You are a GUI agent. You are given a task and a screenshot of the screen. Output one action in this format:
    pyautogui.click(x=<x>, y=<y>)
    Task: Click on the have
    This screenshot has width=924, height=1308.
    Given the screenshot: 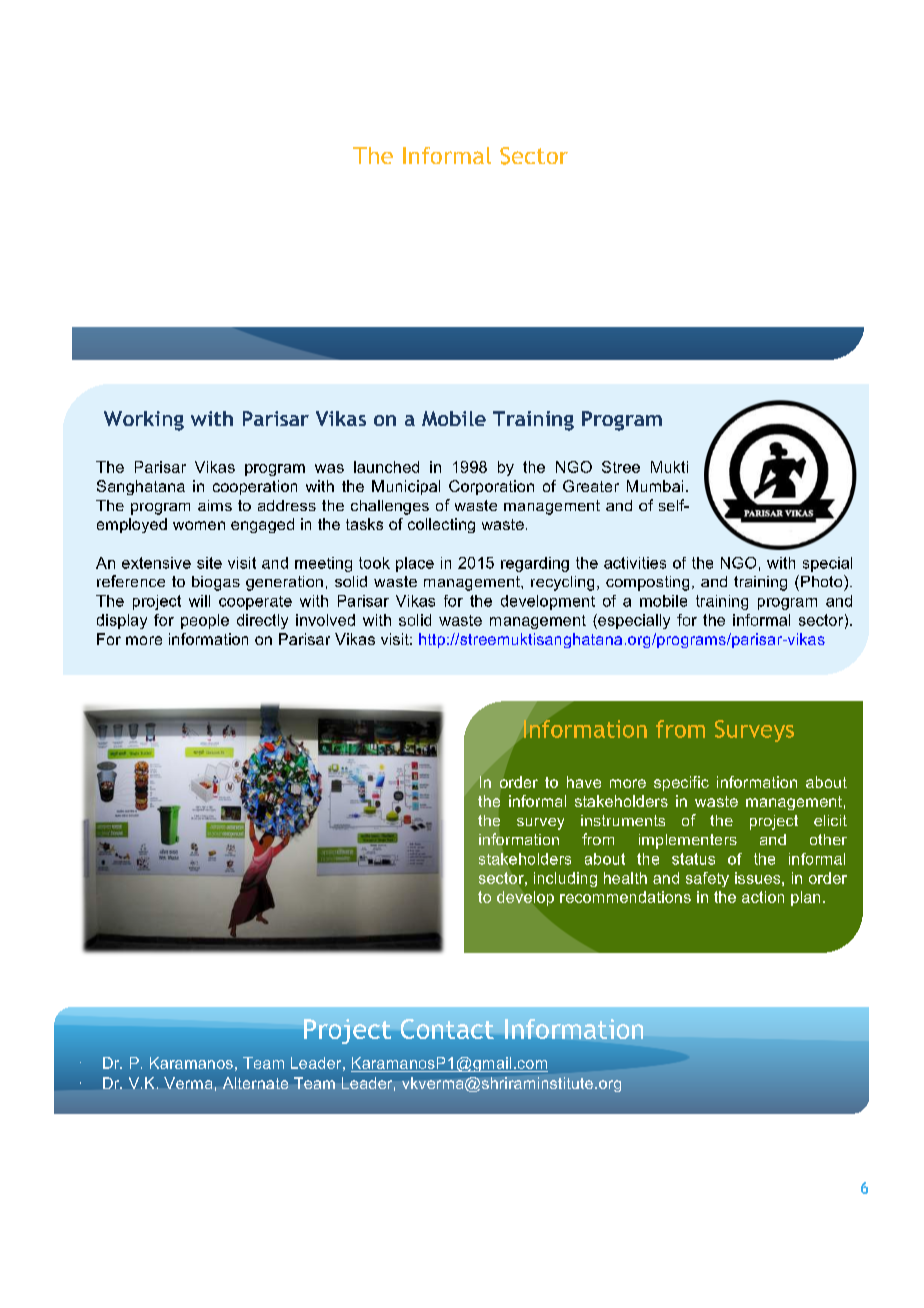 What is the action you would take?
    pyautogui.click(x=584, y=782)
